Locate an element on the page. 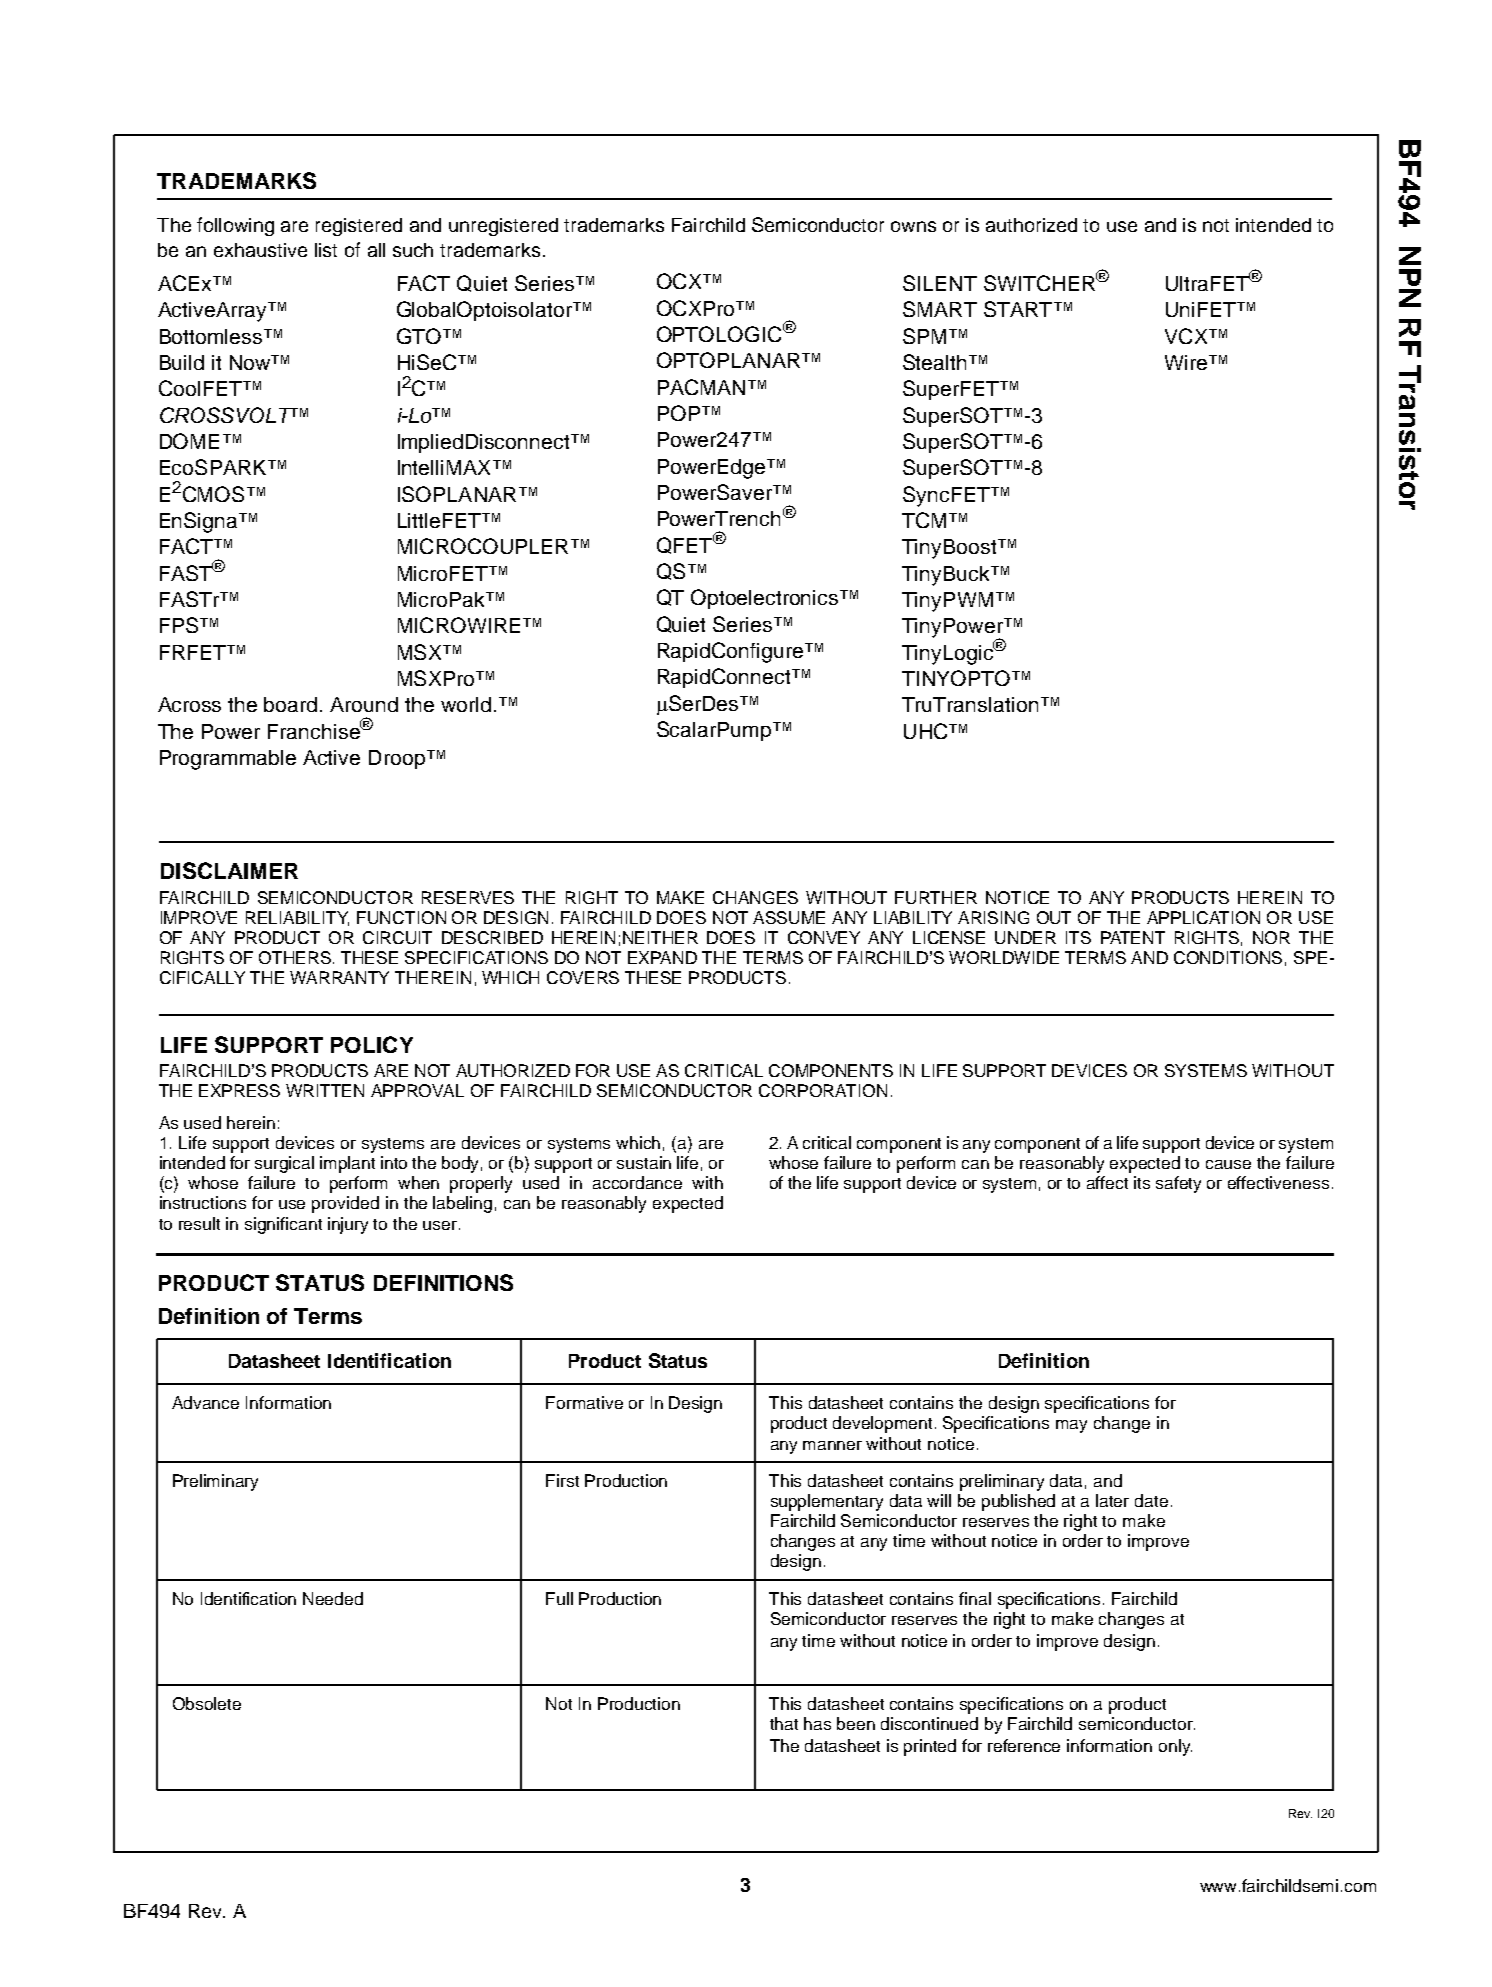 The width and height of the page is (1492, 1987). only is located at coordinates (1175, 1747).
